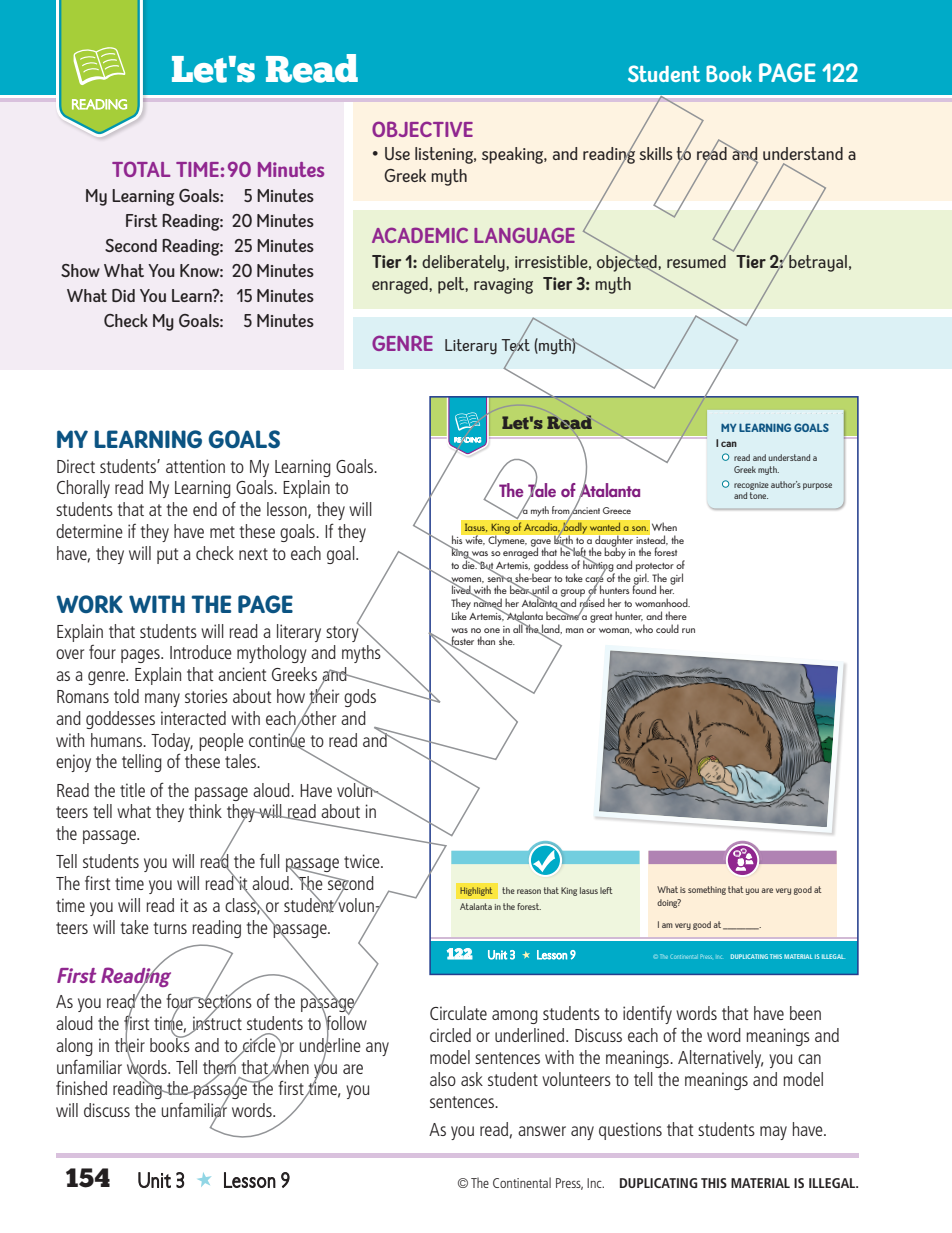  I want to click on also, so click(443, 1079).
